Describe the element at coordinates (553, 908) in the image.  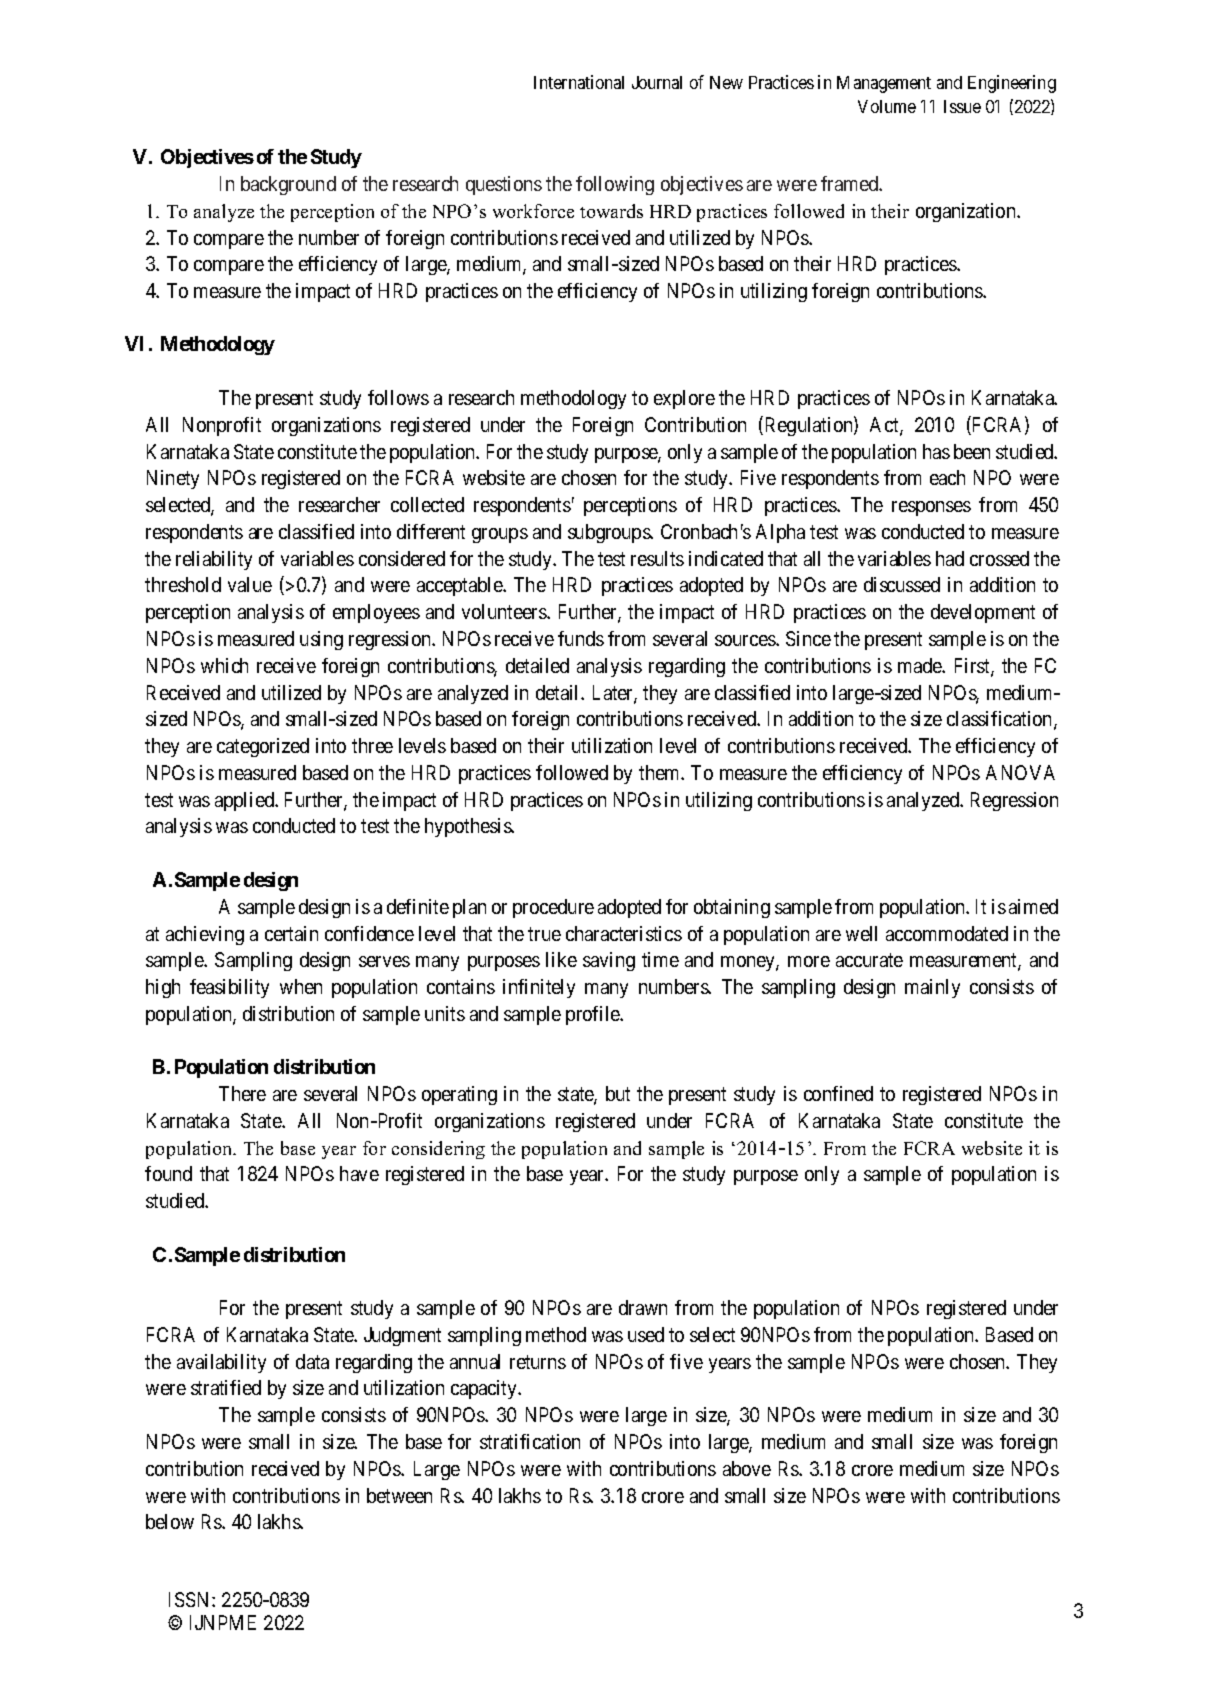
I see `procedure` at that location.
